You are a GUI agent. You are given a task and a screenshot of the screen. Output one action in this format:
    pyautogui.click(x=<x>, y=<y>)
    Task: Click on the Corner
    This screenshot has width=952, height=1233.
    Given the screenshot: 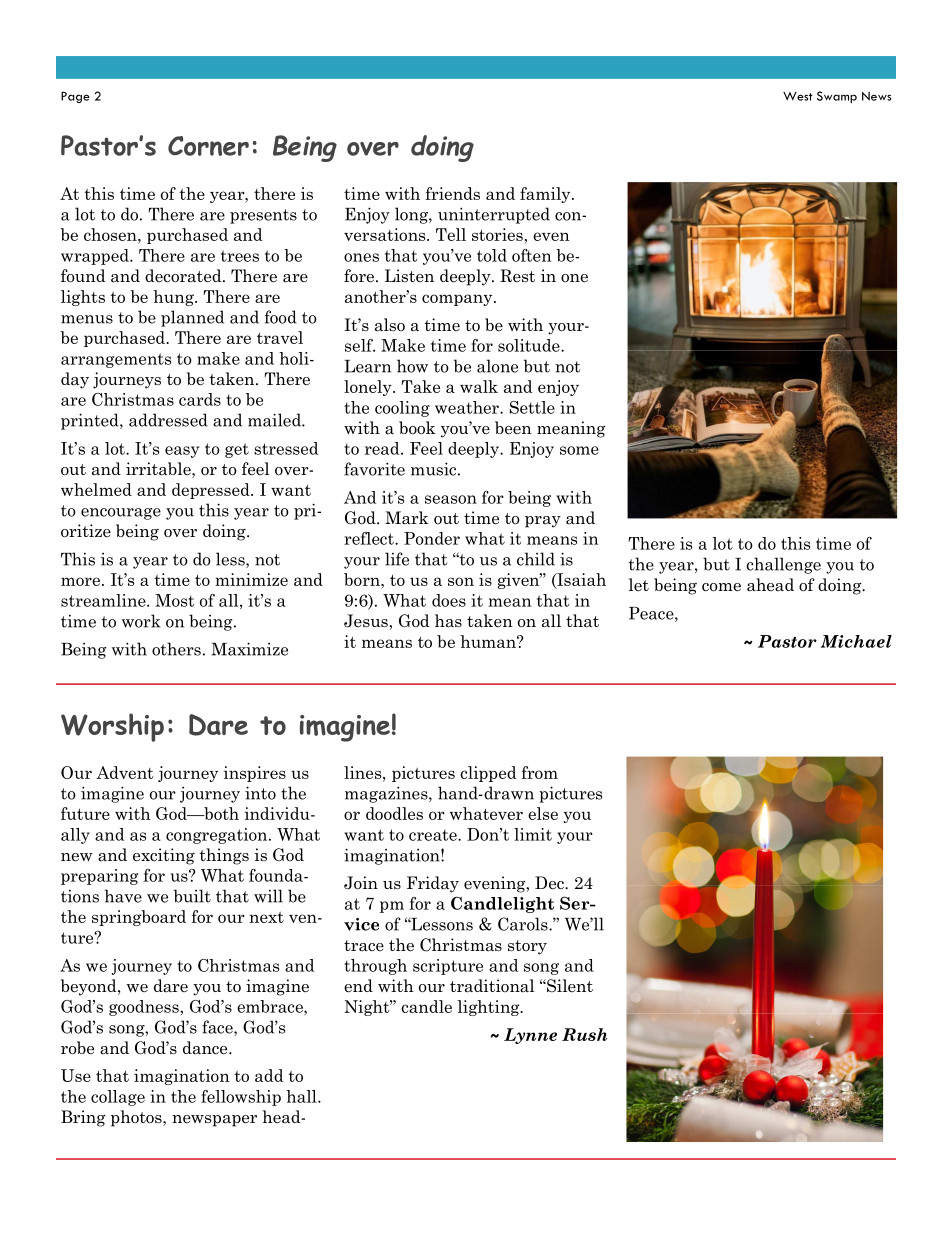 What is the action you would take?
    pyautogui.click(x=208, y=146)
